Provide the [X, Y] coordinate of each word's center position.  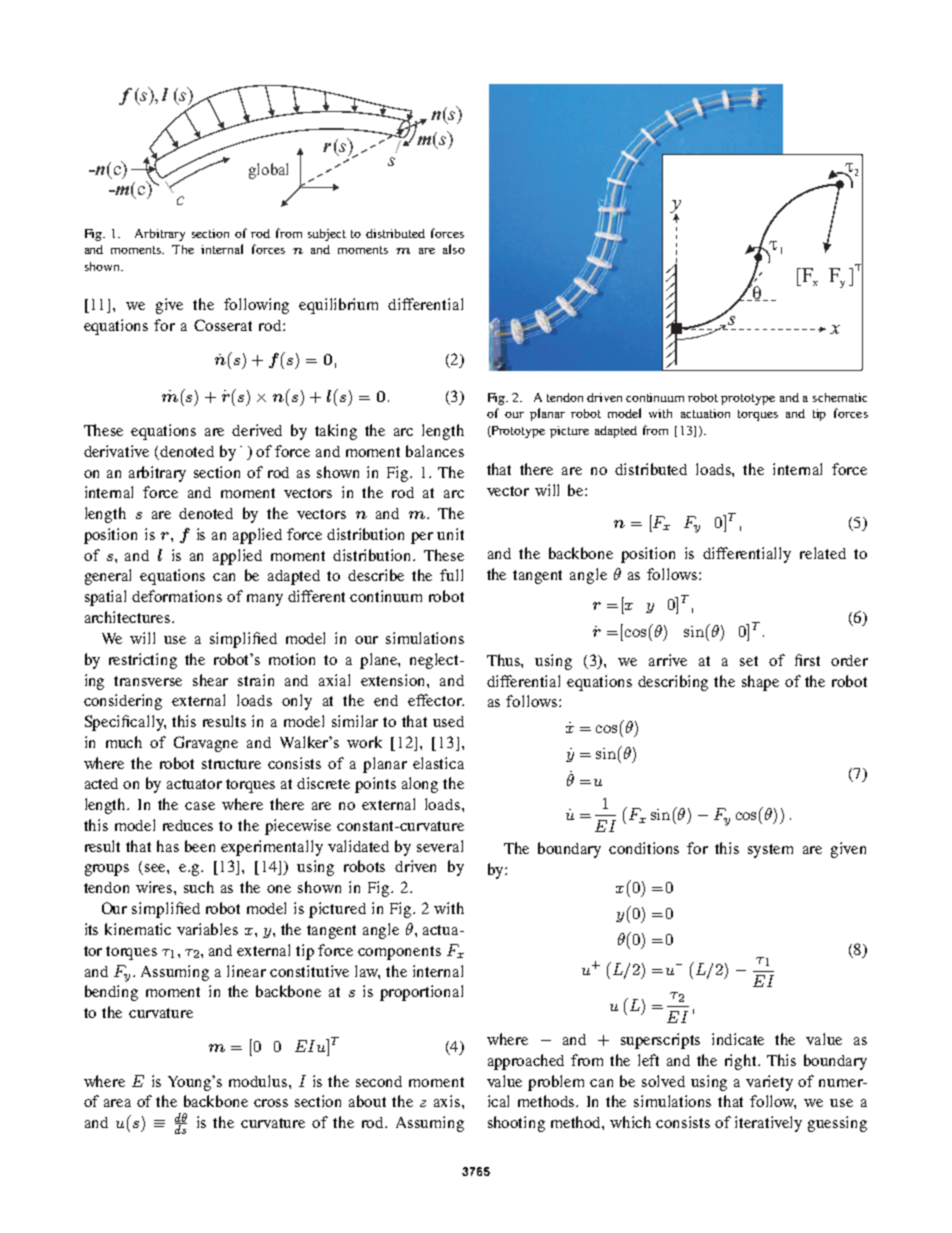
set [749, 661]
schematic [840, 397]
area [117, 1103]
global [268, 171]
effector [436, 700]
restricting [143, 661]
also [454, 249]
